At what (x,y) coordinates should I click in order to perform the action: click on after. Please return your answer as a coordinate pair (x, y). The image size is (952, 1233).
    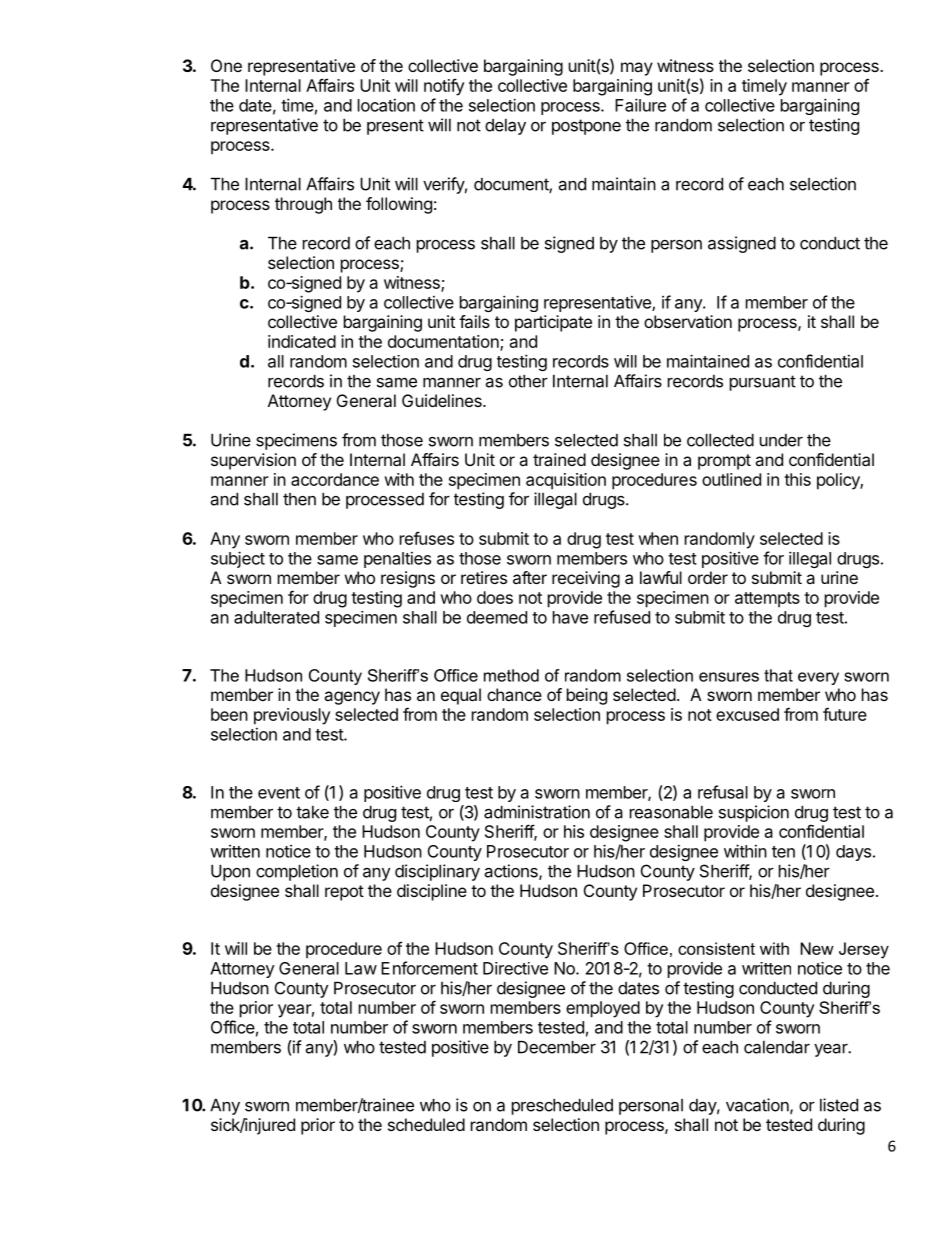
    Looking at the image, I should click on (530, 577).
